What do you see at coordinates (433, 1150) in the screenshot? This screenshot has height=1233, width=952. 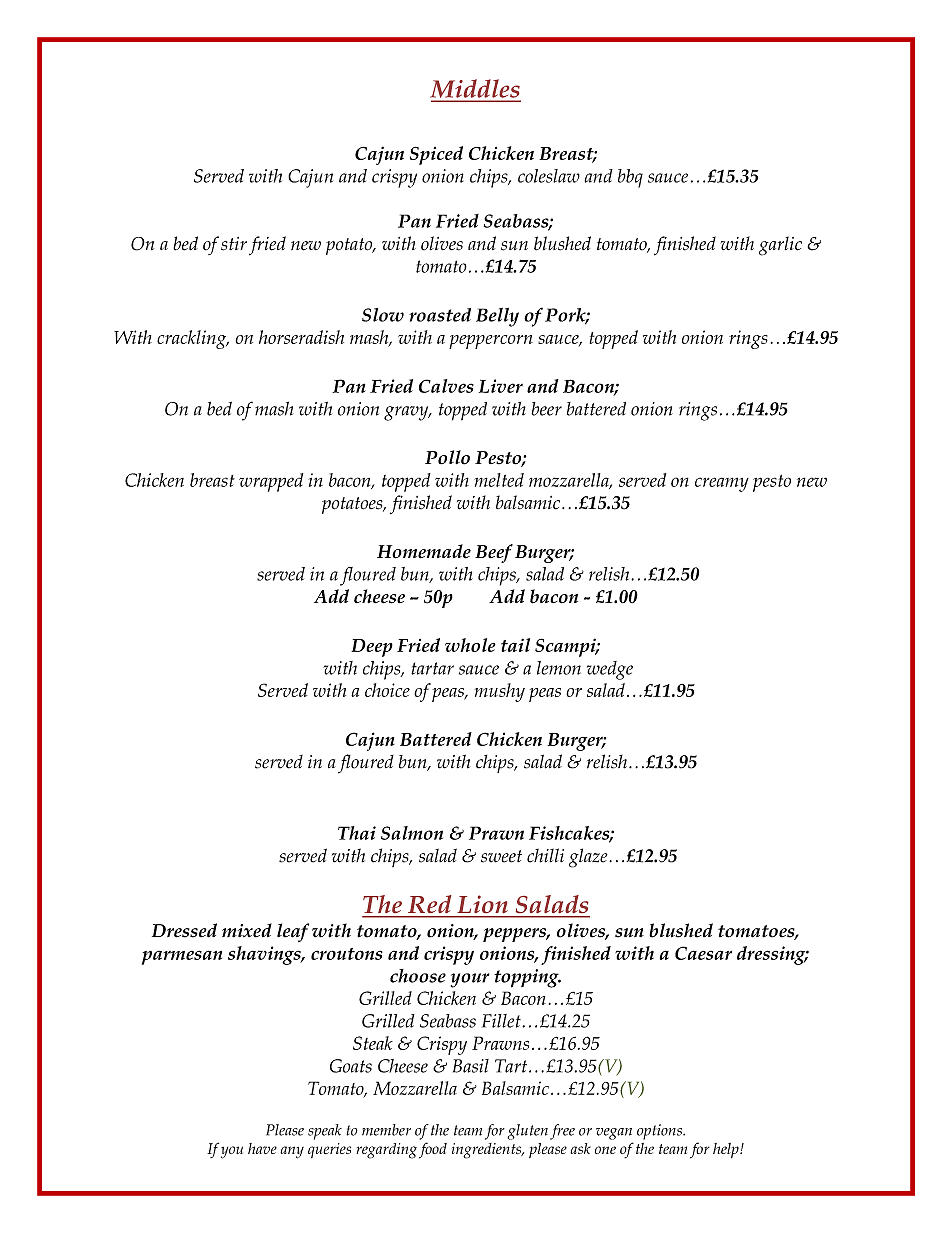 I see `food` at bounding box center [433, 1150].
